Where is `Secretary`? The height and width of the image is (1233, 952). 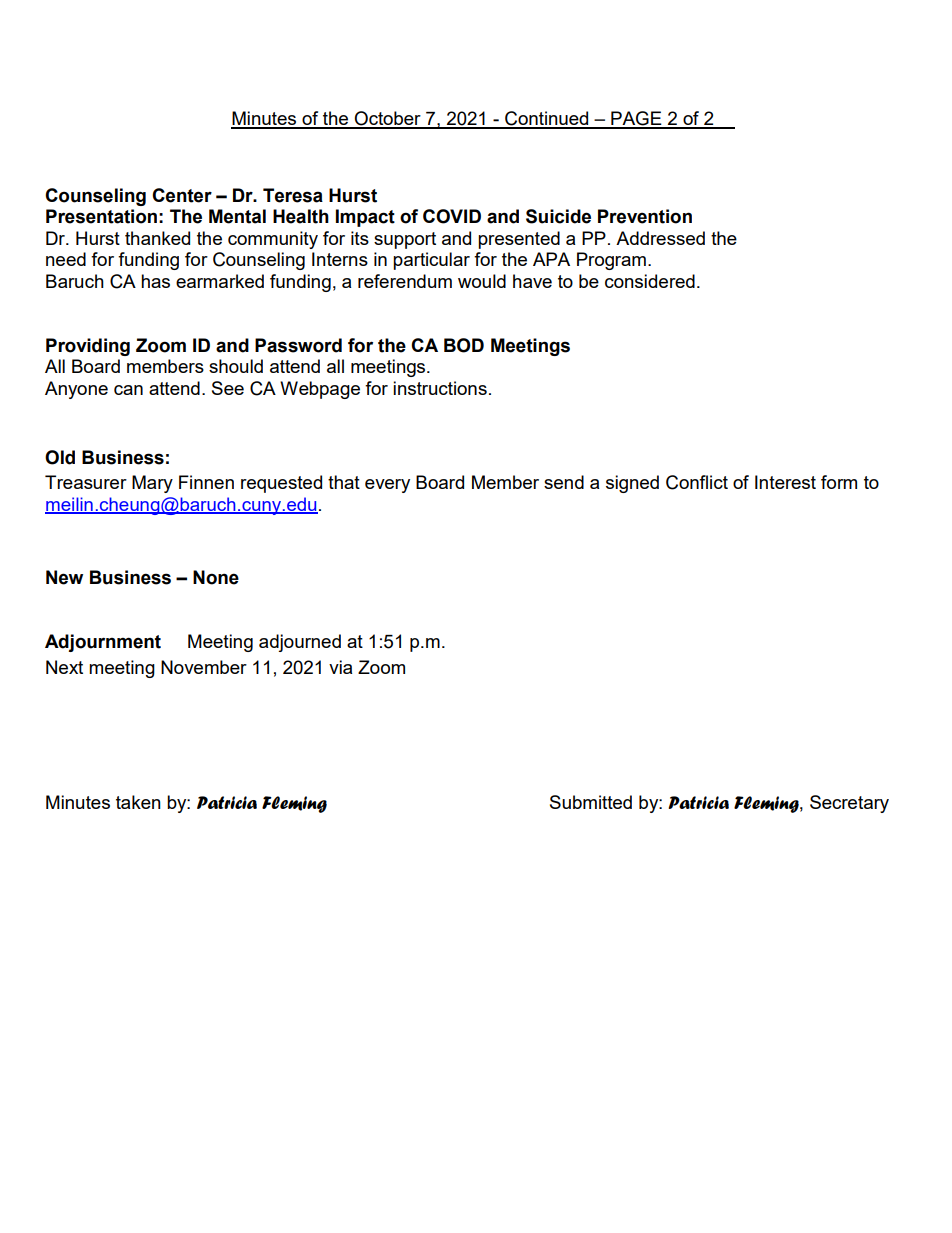
Secretary is located at coordinates (849, 804).
